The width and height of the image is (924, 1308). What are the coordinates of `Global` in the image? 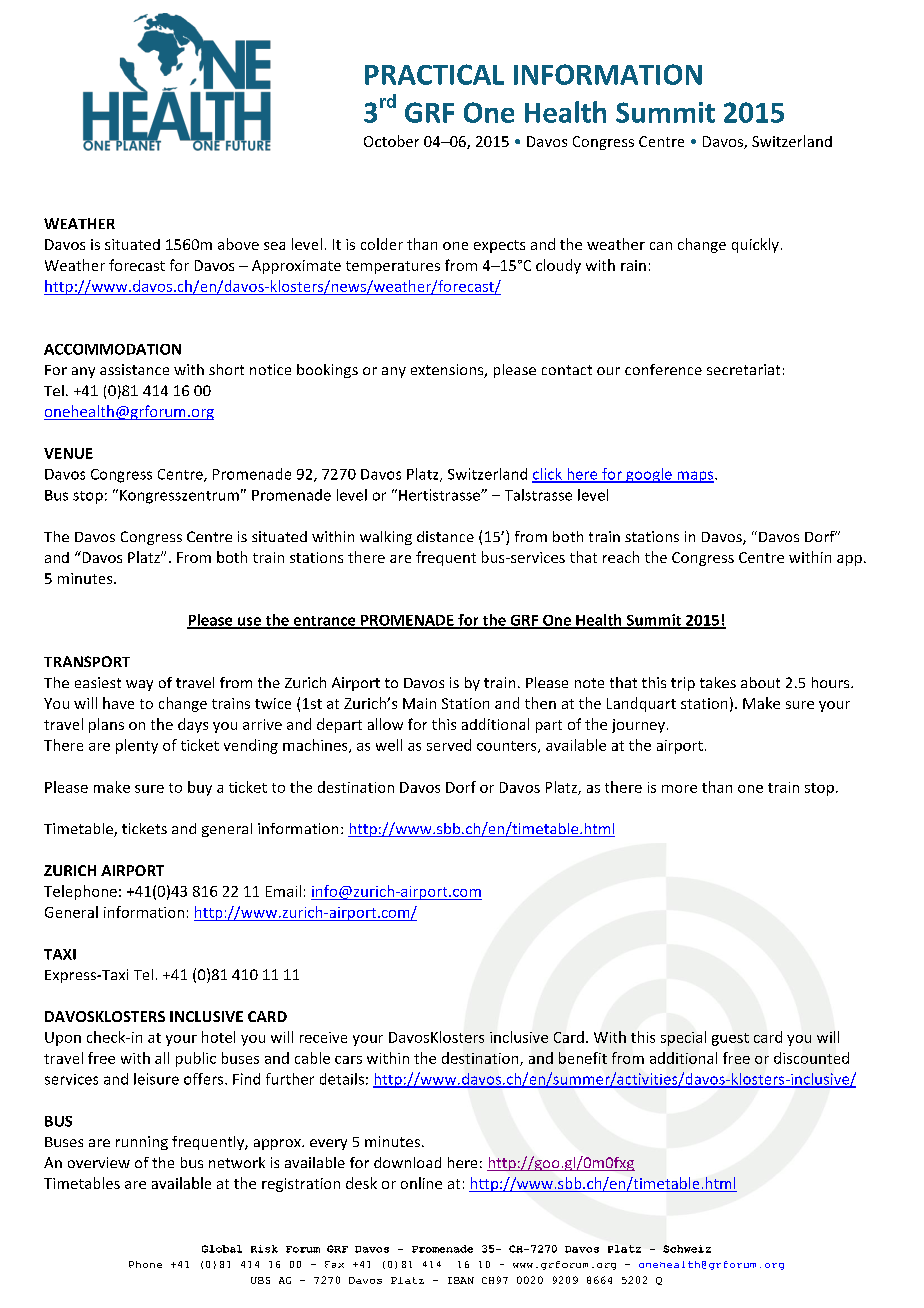 It's located at (222, 1249).
